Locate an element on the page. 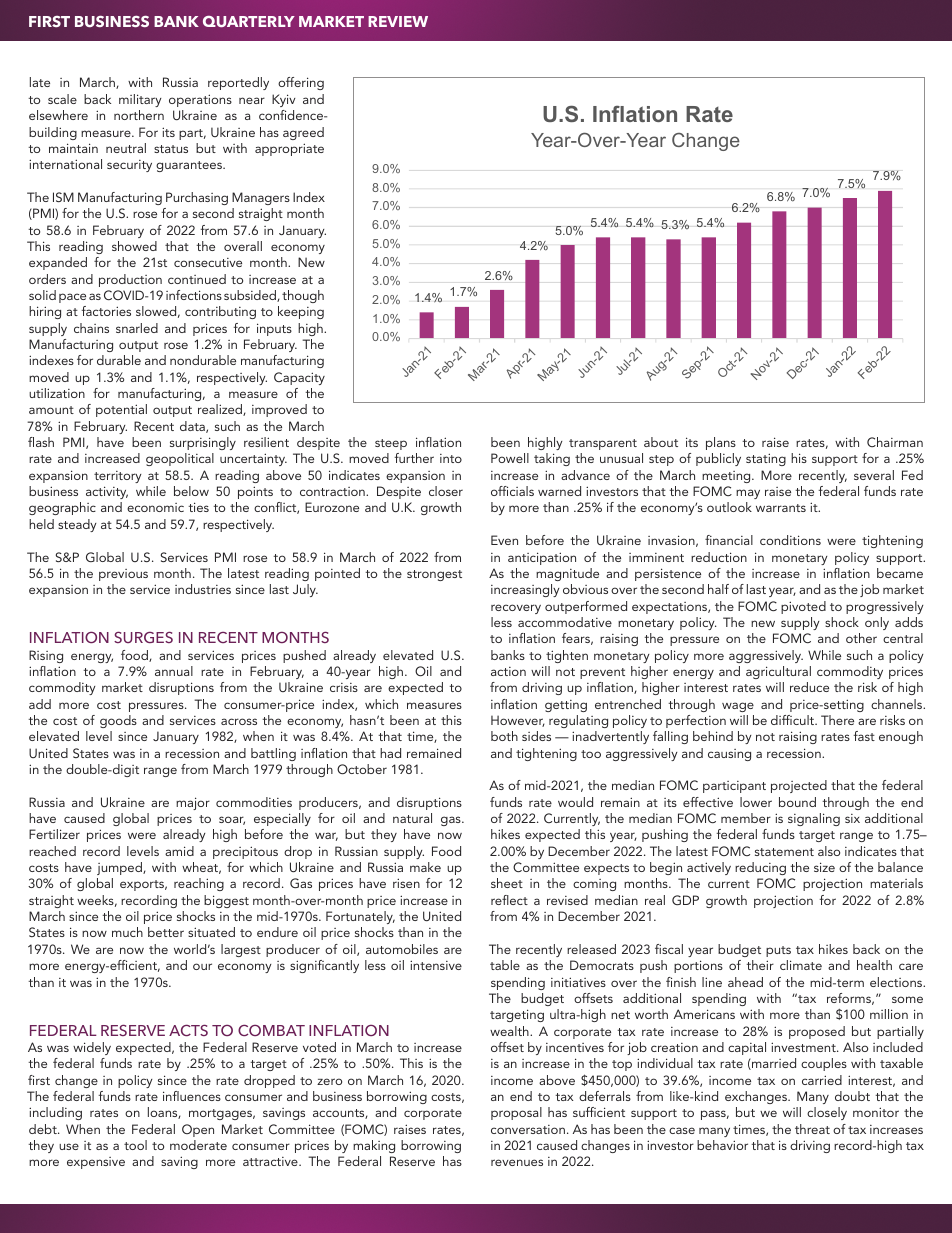 Image resolution: width=952 pixels, height=1233 pixels. offering is located at coordinates (301, 83).
